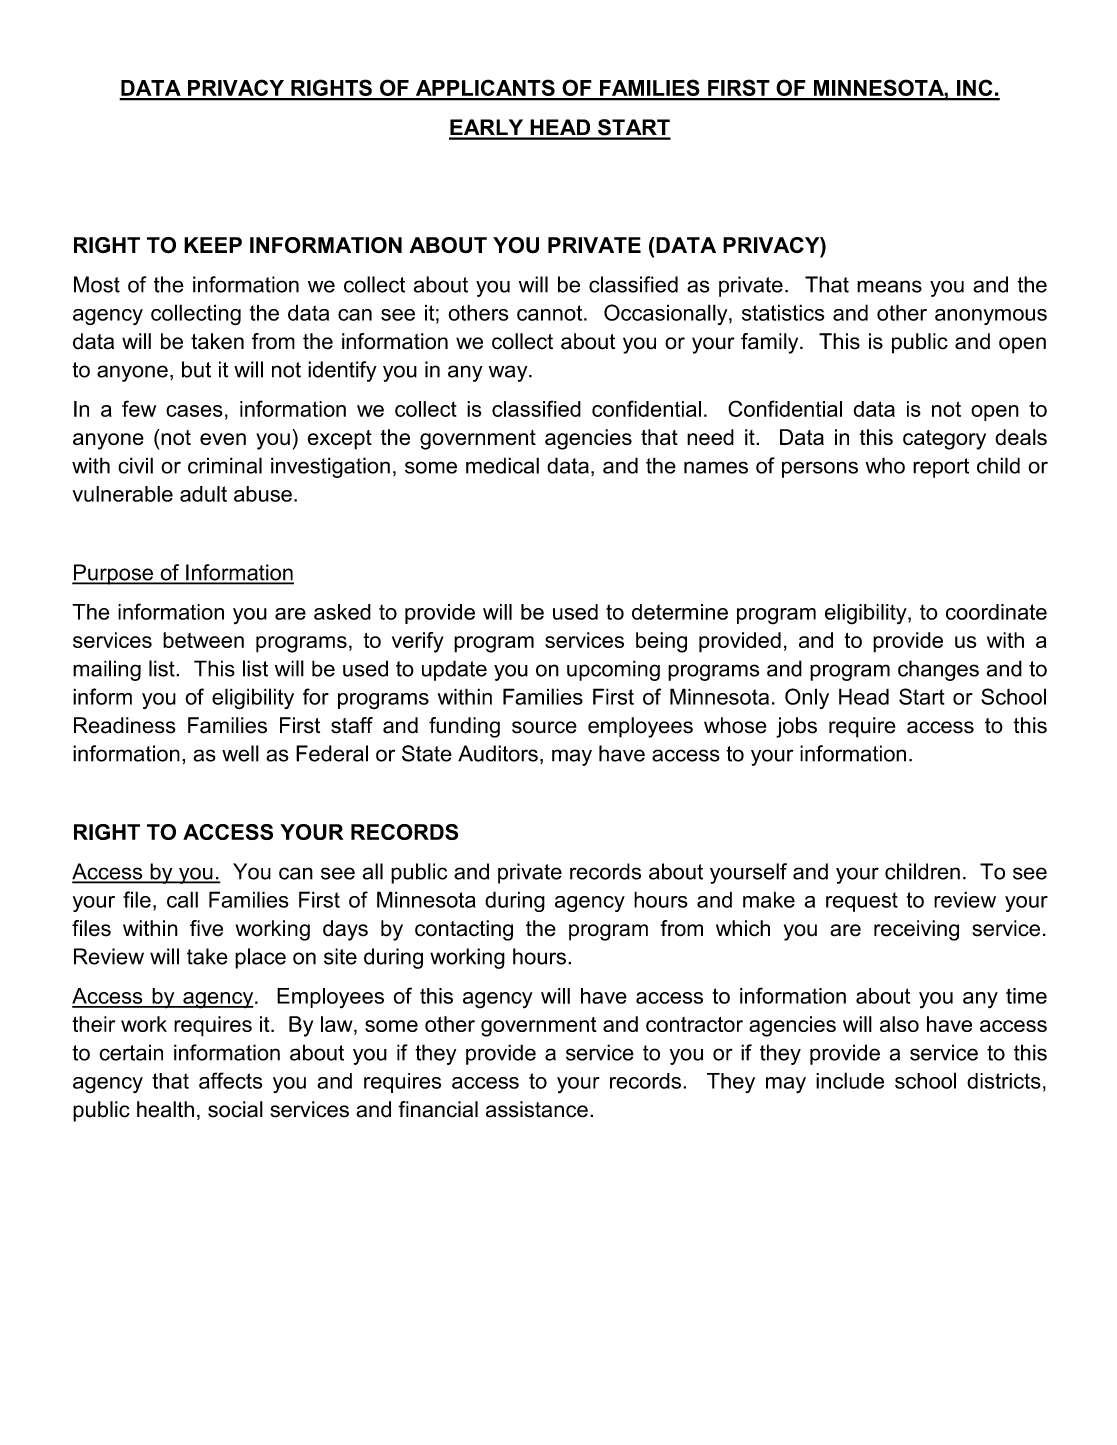 This page has width=1117, height=1445. Describe the element at coordinates (502, 465) in the page. I see `medical` at that location.
